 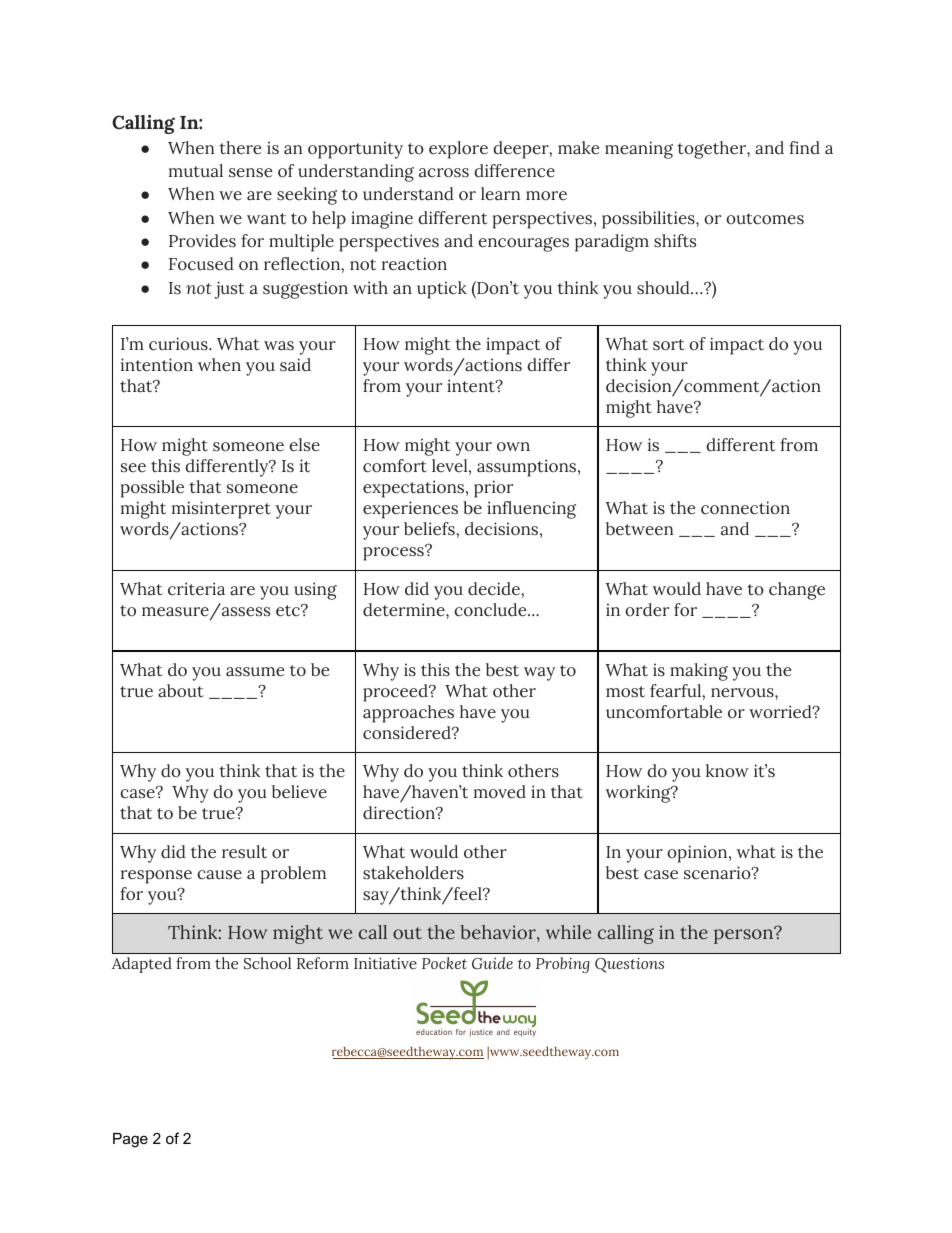 I want to click on moved, so click(x=500, y=792).
